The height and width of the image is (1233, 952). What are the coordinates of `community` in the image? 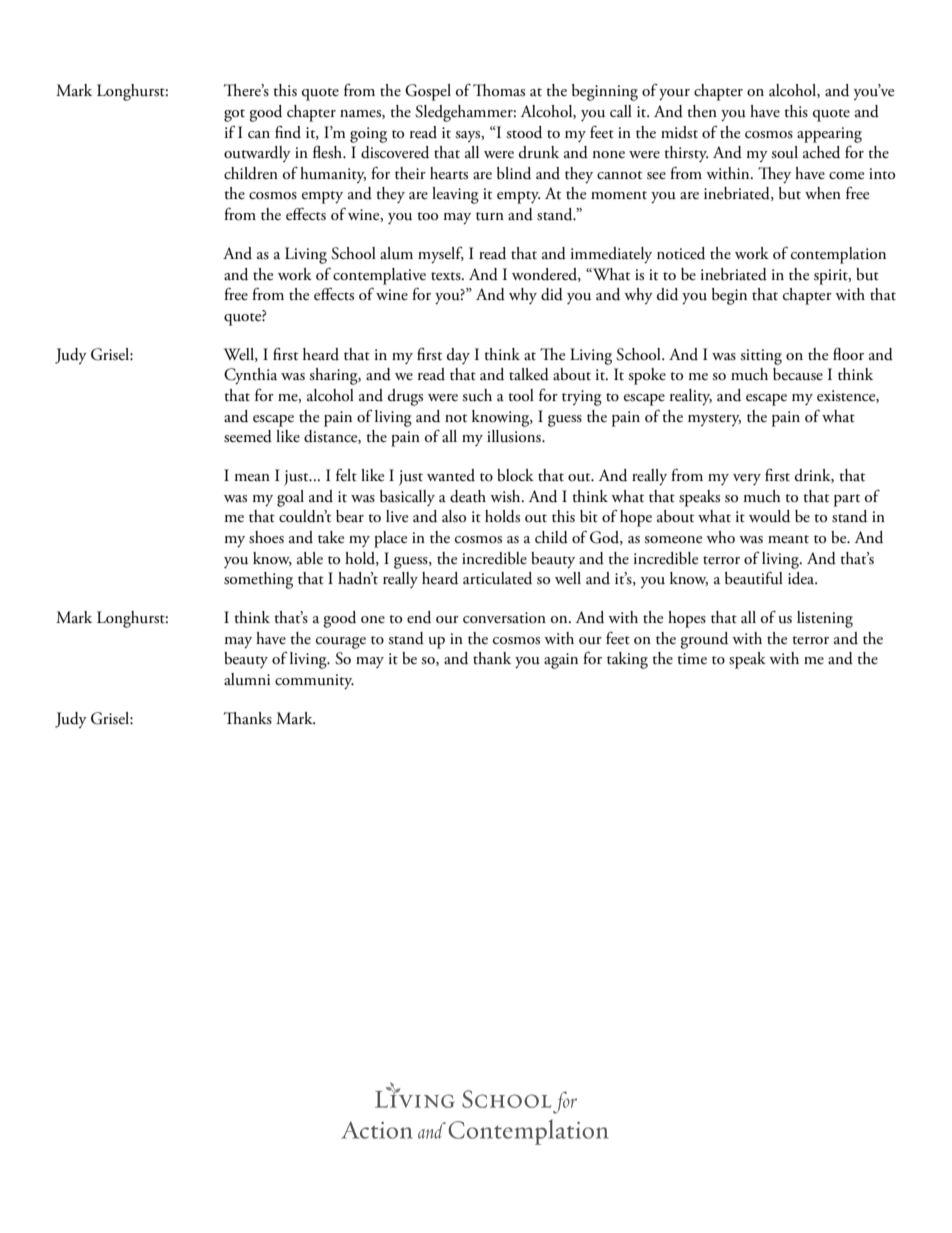 It's located at (314, 681).
